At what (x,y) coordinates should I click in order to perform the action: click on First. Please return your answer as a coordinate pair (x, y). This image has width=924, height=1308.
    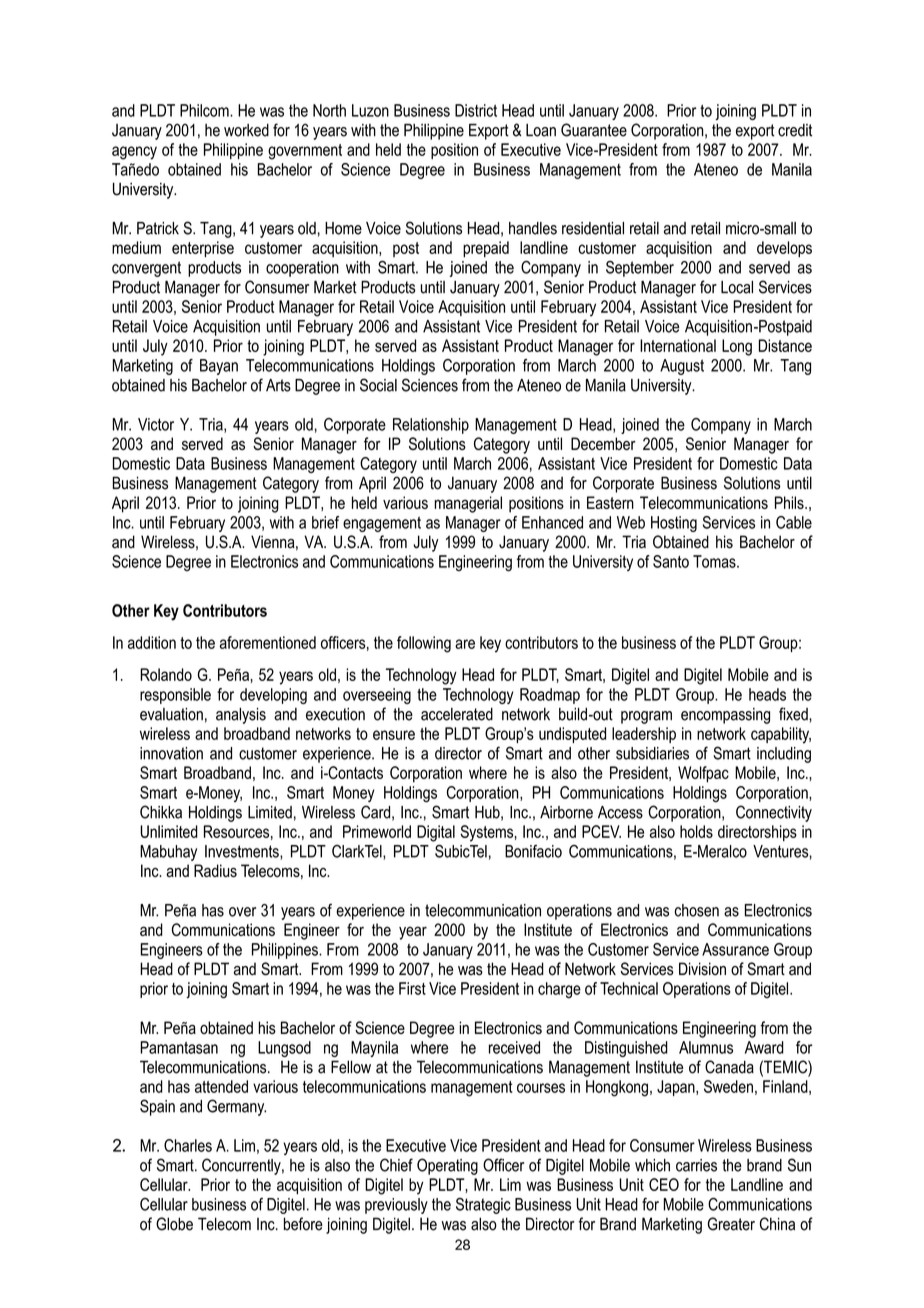
    Looking at the image, I should click on (412, 988).
